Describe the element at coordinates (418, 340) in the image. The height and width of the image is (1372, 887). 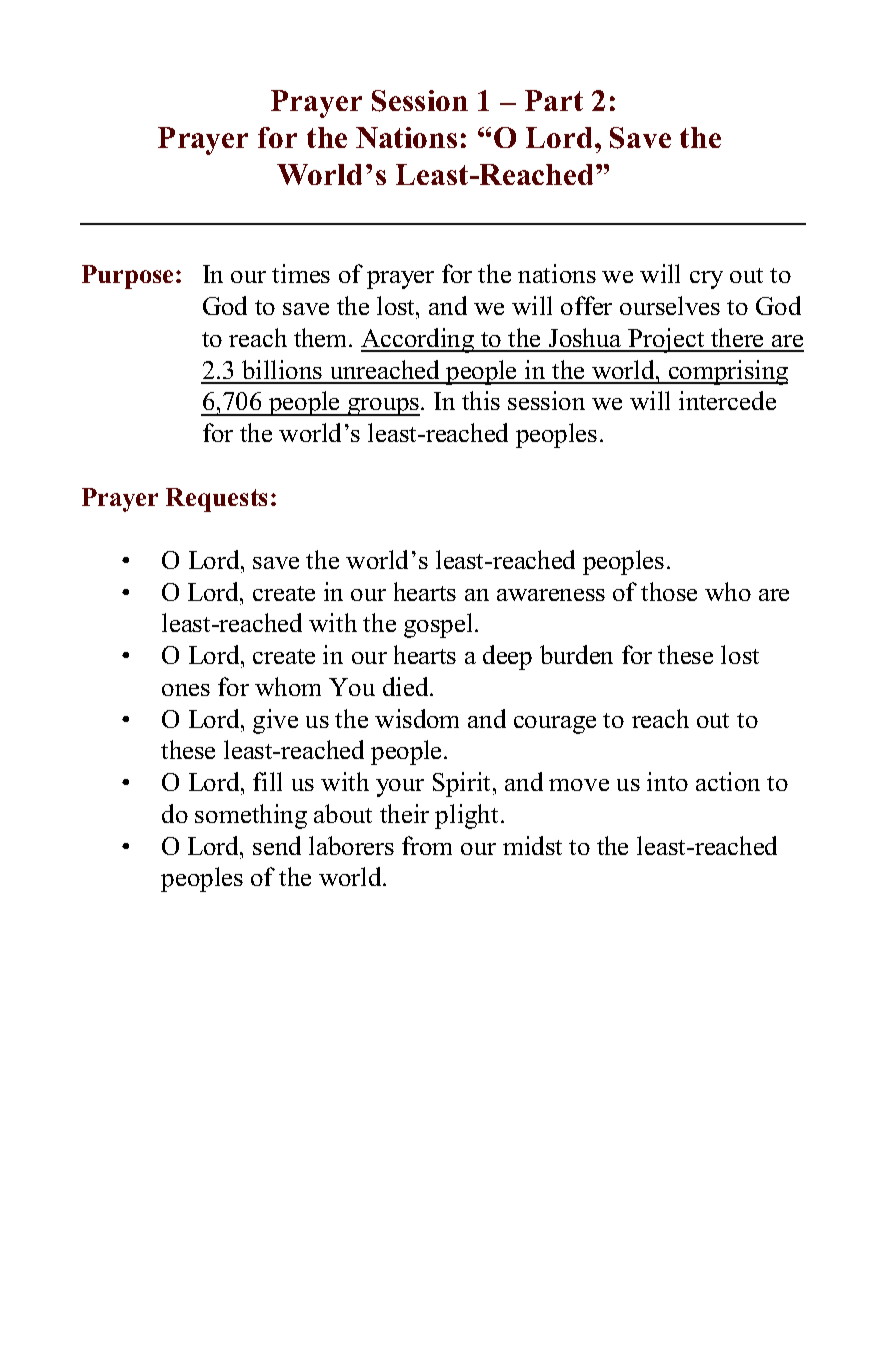
I see `According` at that location.
